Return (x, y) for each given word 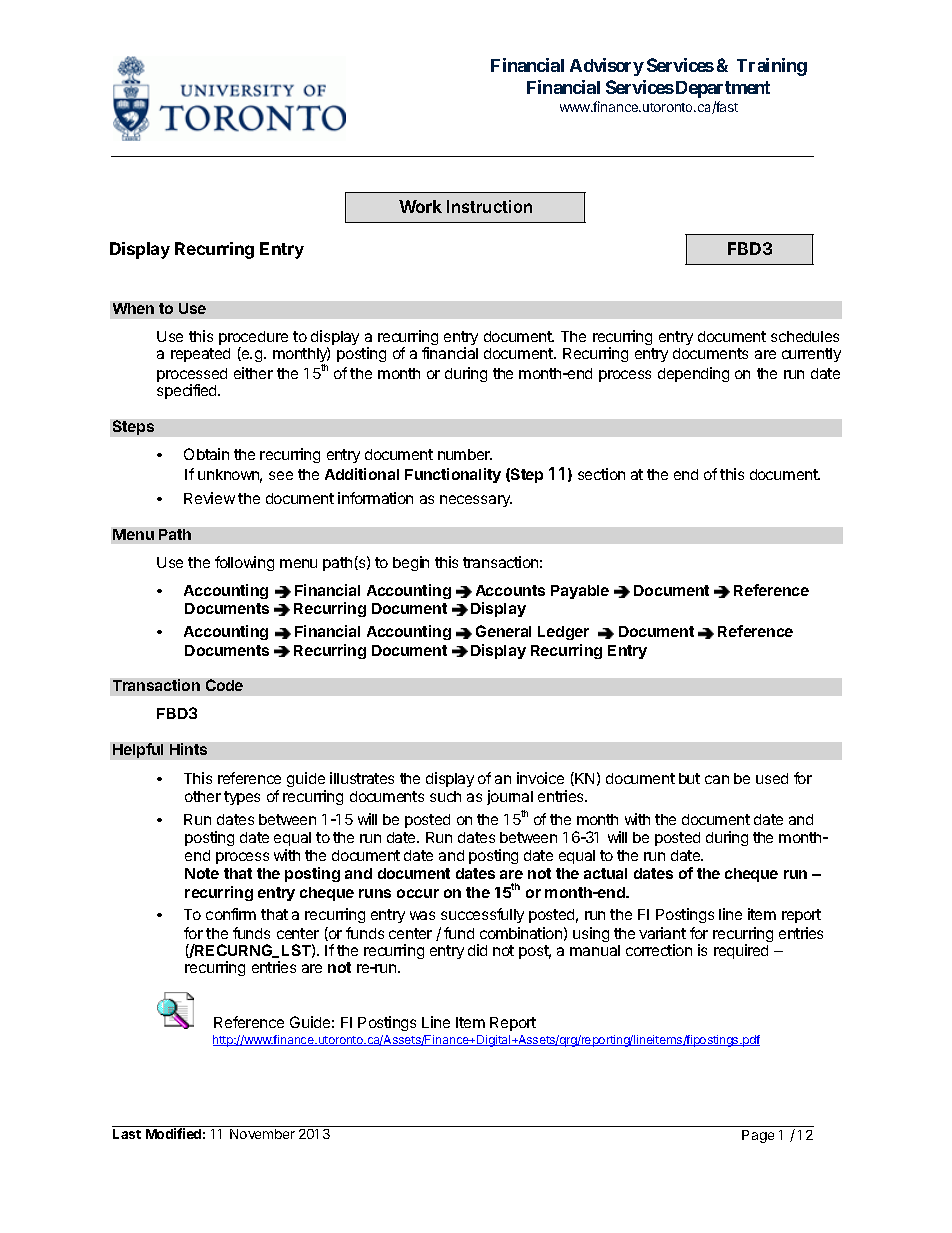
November (262, 1134)
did (477, 950)
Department (721, 89)
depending (693, 374)
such (445, 796)
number (465, 454)
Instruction (489, 206)
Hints (188, 749)
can (717, 779)
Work (420, 206)
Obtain (206, 454)
